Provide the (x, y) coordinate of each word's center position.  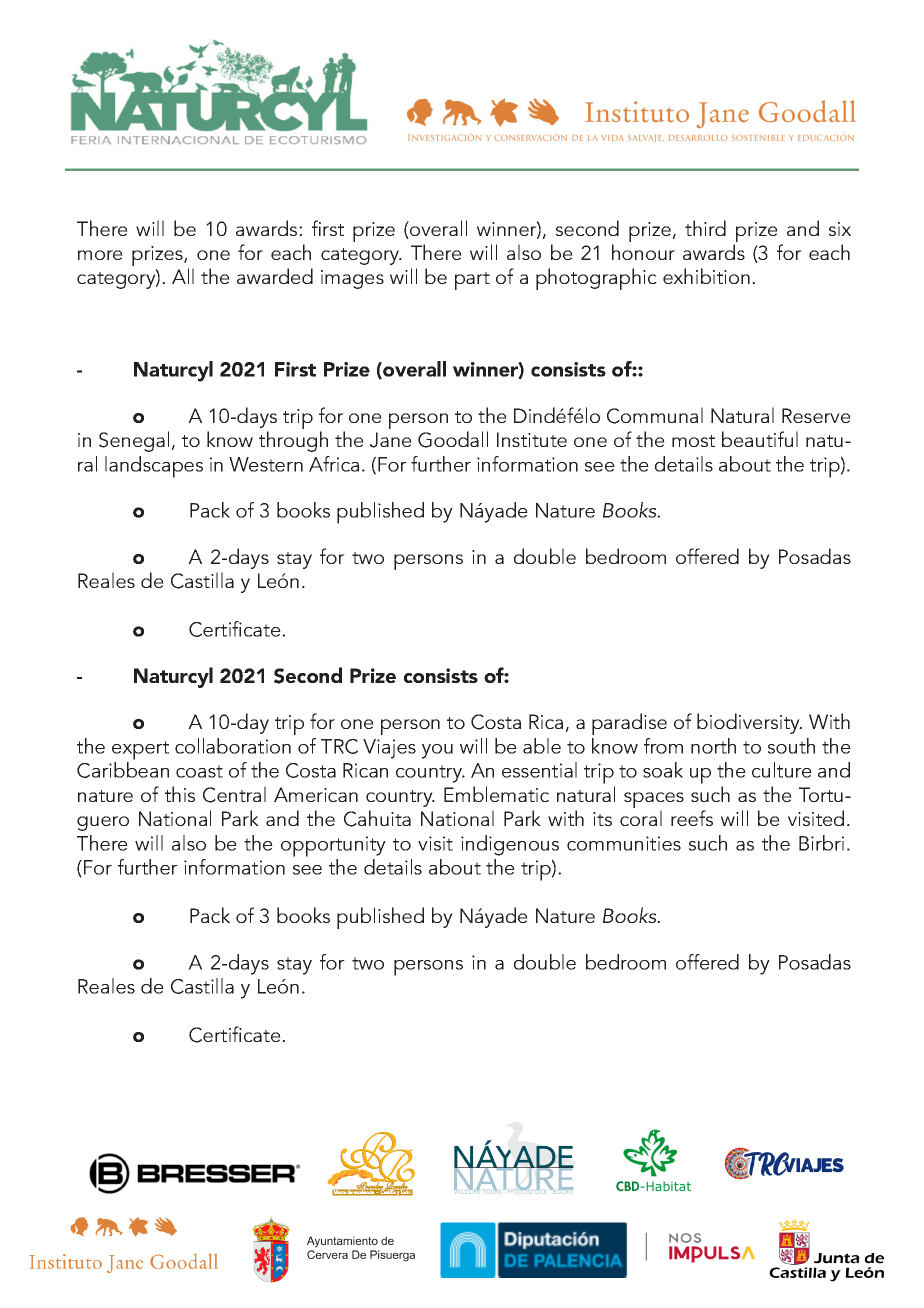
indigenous (510, 845)
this (180, 794)
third (705, 228)
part (472, 281)
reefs (692, 818)
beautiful (760, 439)
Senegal (134, 441)
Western (266, 464)
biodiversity (749, 723)
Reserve (816, 415)
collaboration (233, 746)
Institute (532, 439)
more (100, 255)
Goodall (453, 439)
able (542, 746)
